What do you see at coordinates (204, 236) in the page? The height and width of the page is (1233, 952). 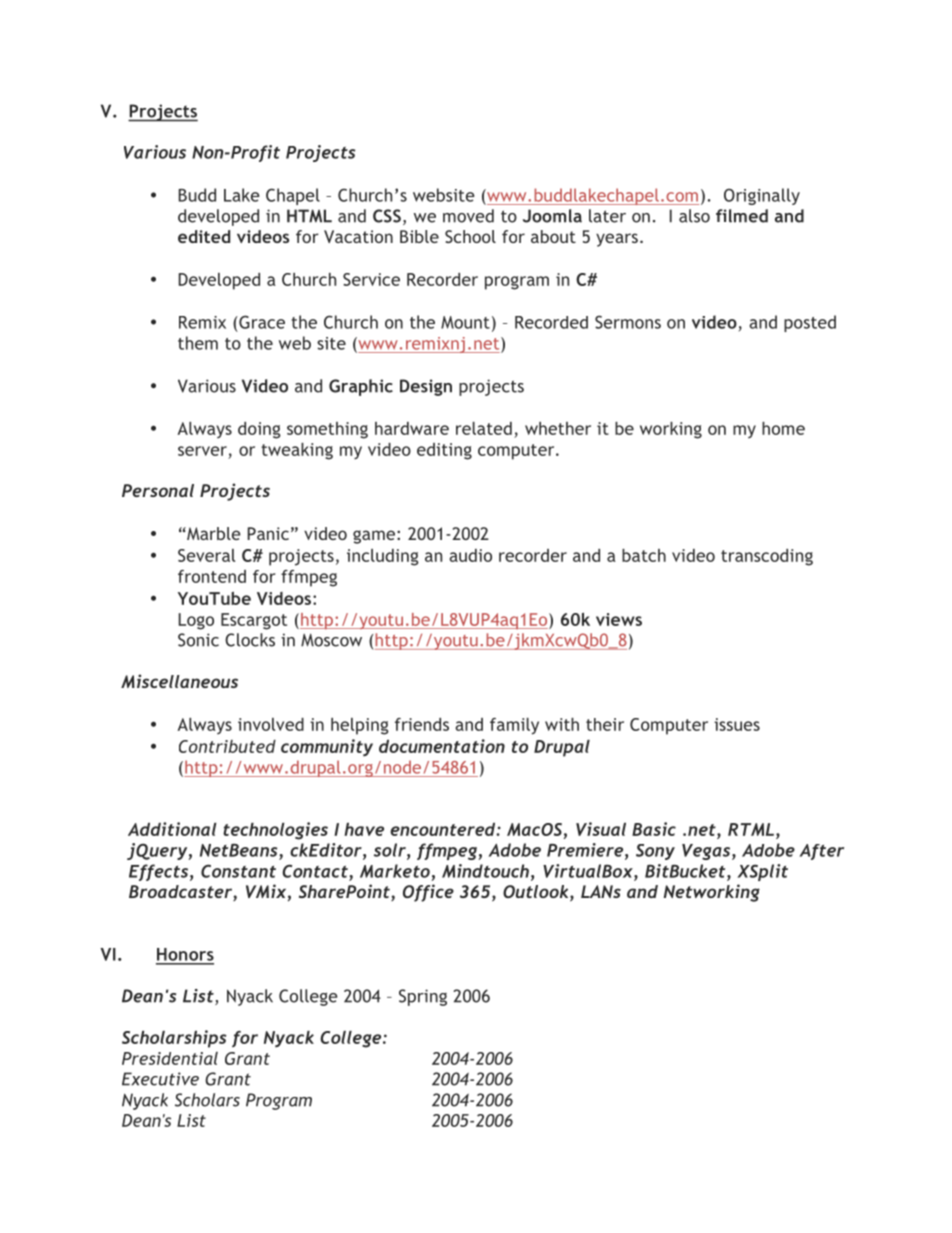 I see `edited` at bounding box center [204, 236].
